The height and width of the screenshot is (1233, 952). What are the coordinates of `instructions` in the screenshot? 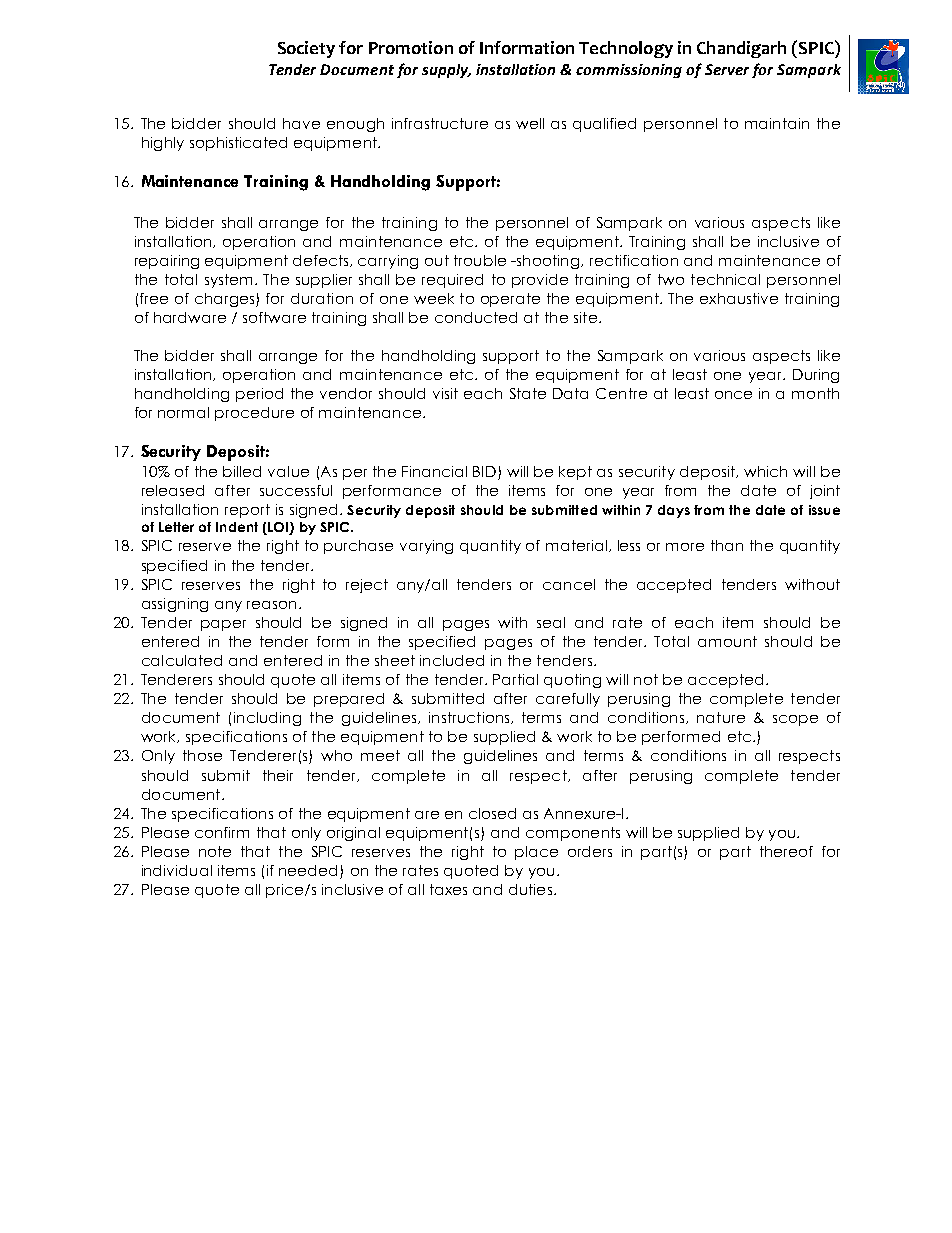 It's located at (470, 718).
